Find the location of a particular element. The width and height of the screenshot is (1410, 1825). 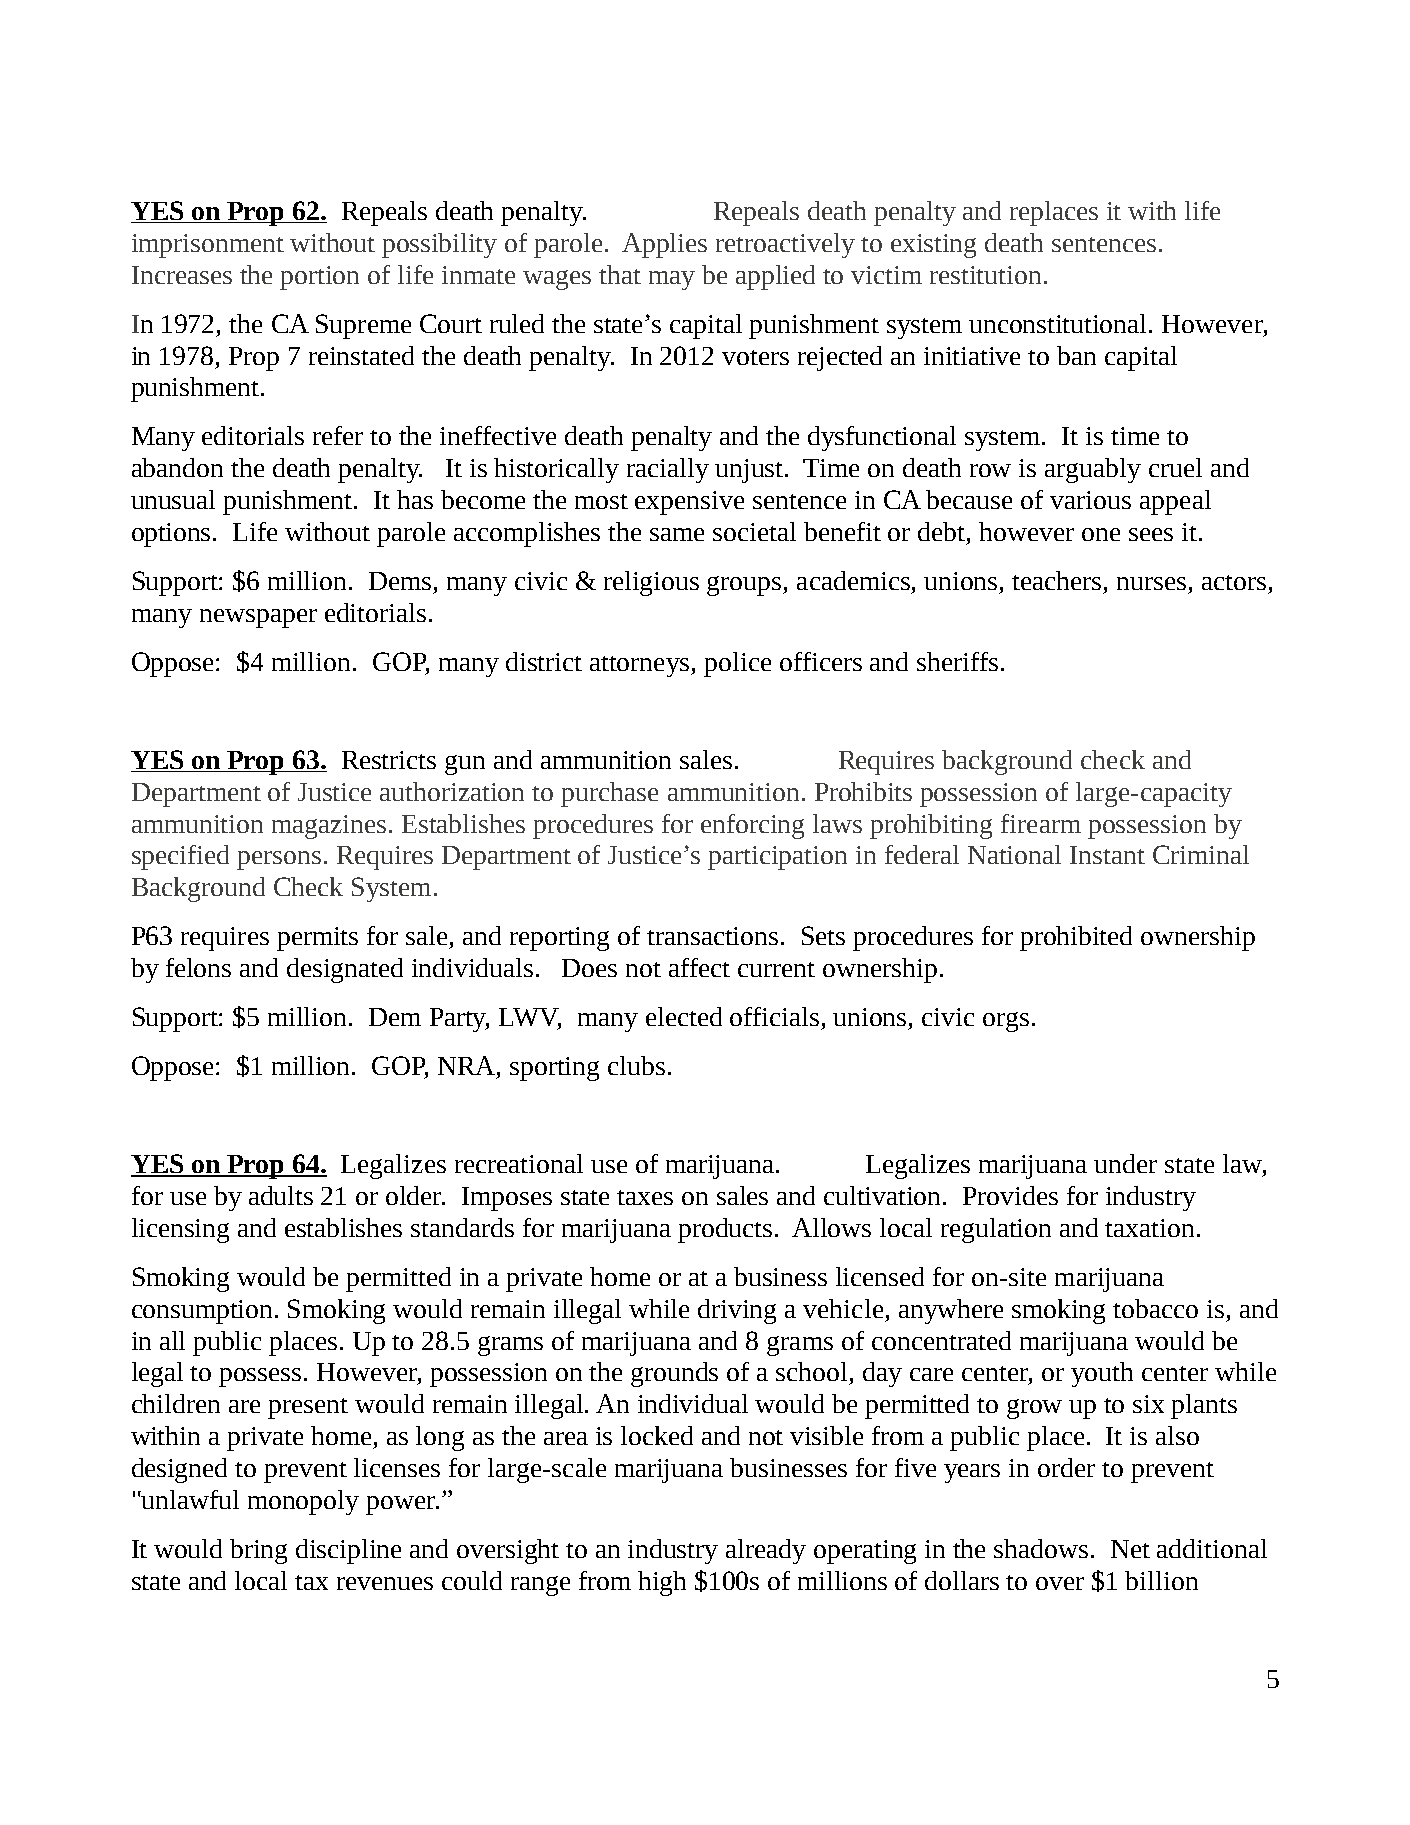

may is located at coordinates (672, 280).
